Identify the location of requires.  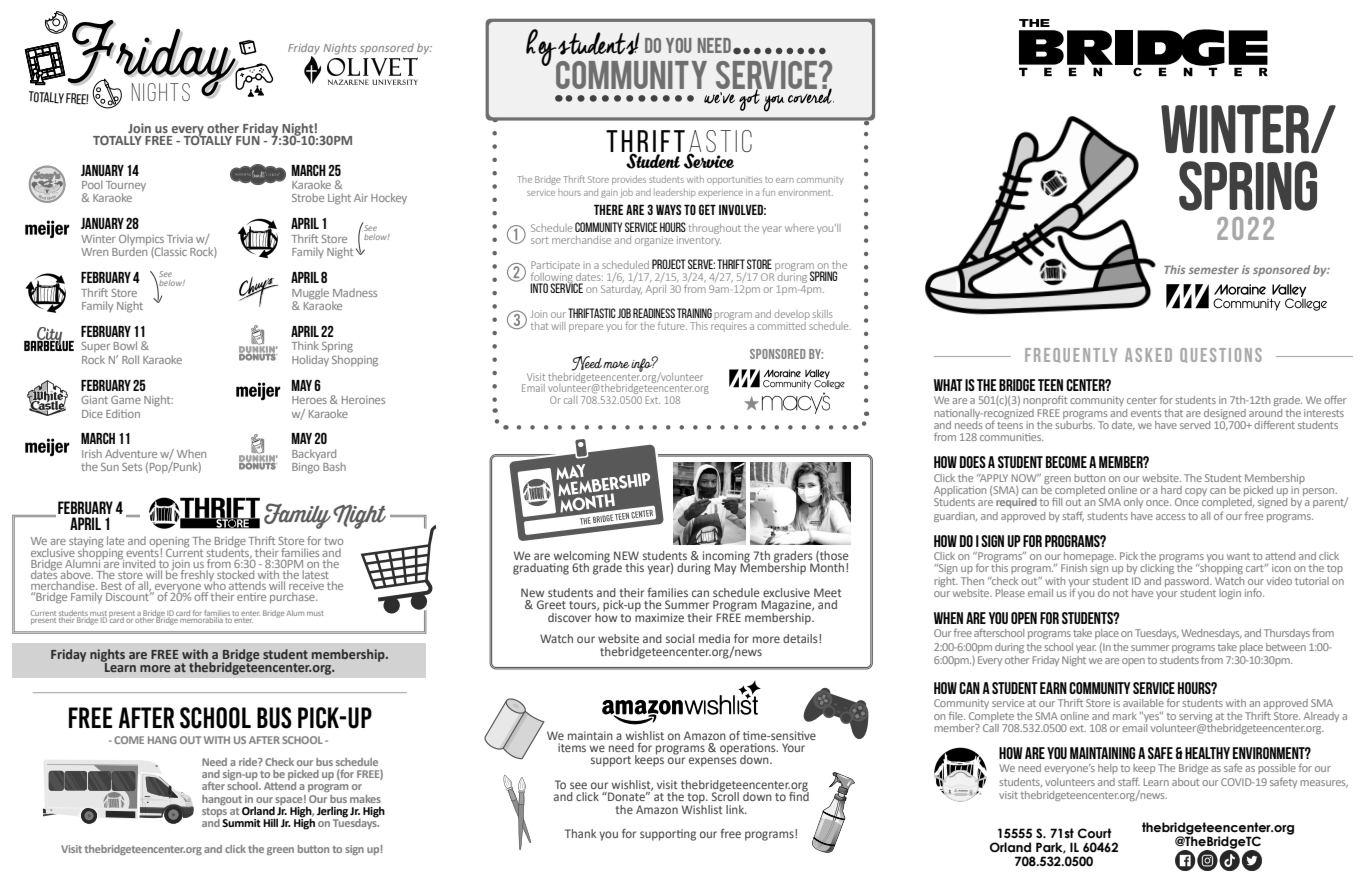
(729, 327).
